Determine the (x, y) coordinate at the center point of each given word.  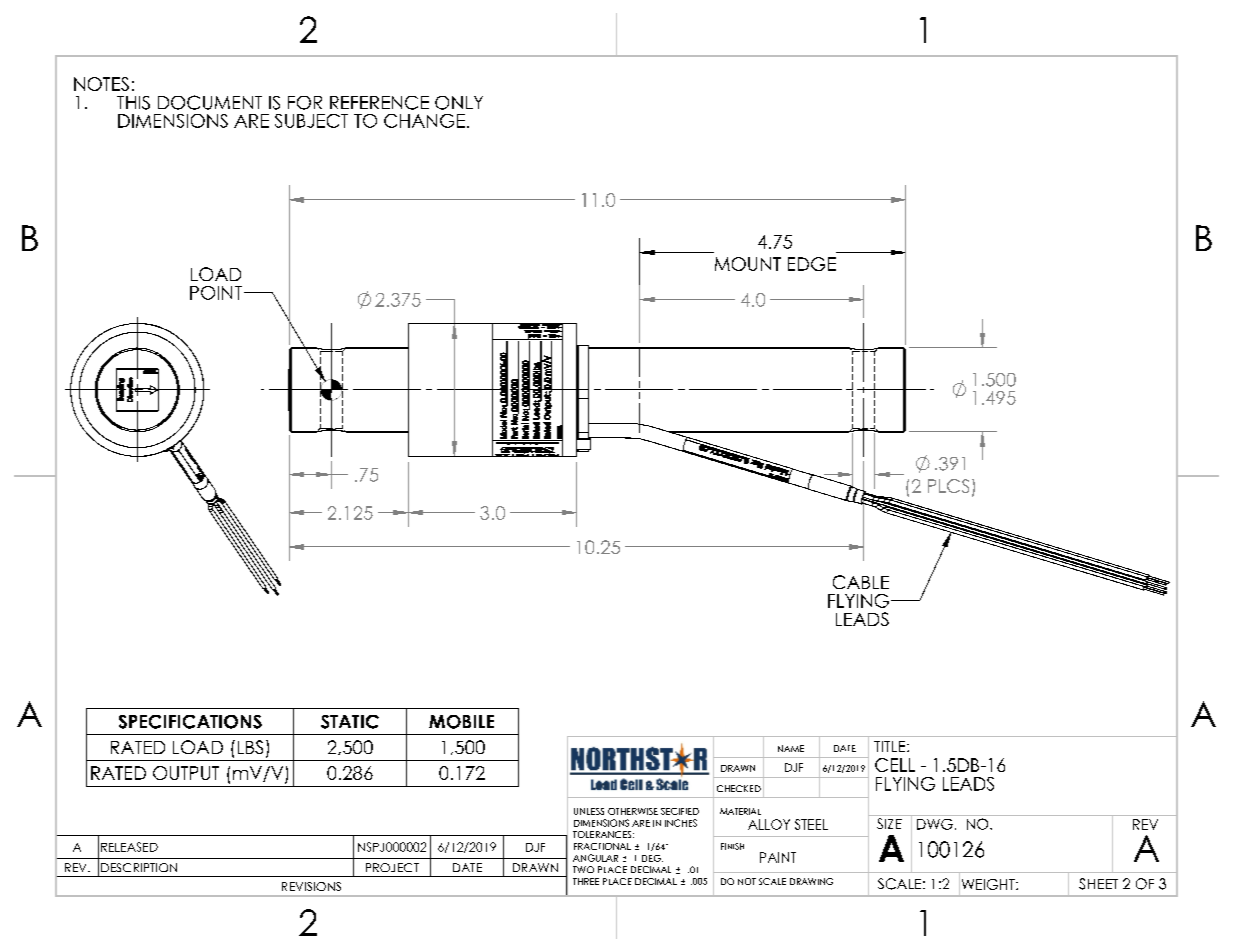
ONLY (459, 103)
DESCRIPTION (139, 867)
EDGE (812, 264)
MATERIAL (740, 811)
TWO (583, 869)
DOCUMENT (210, 102)
